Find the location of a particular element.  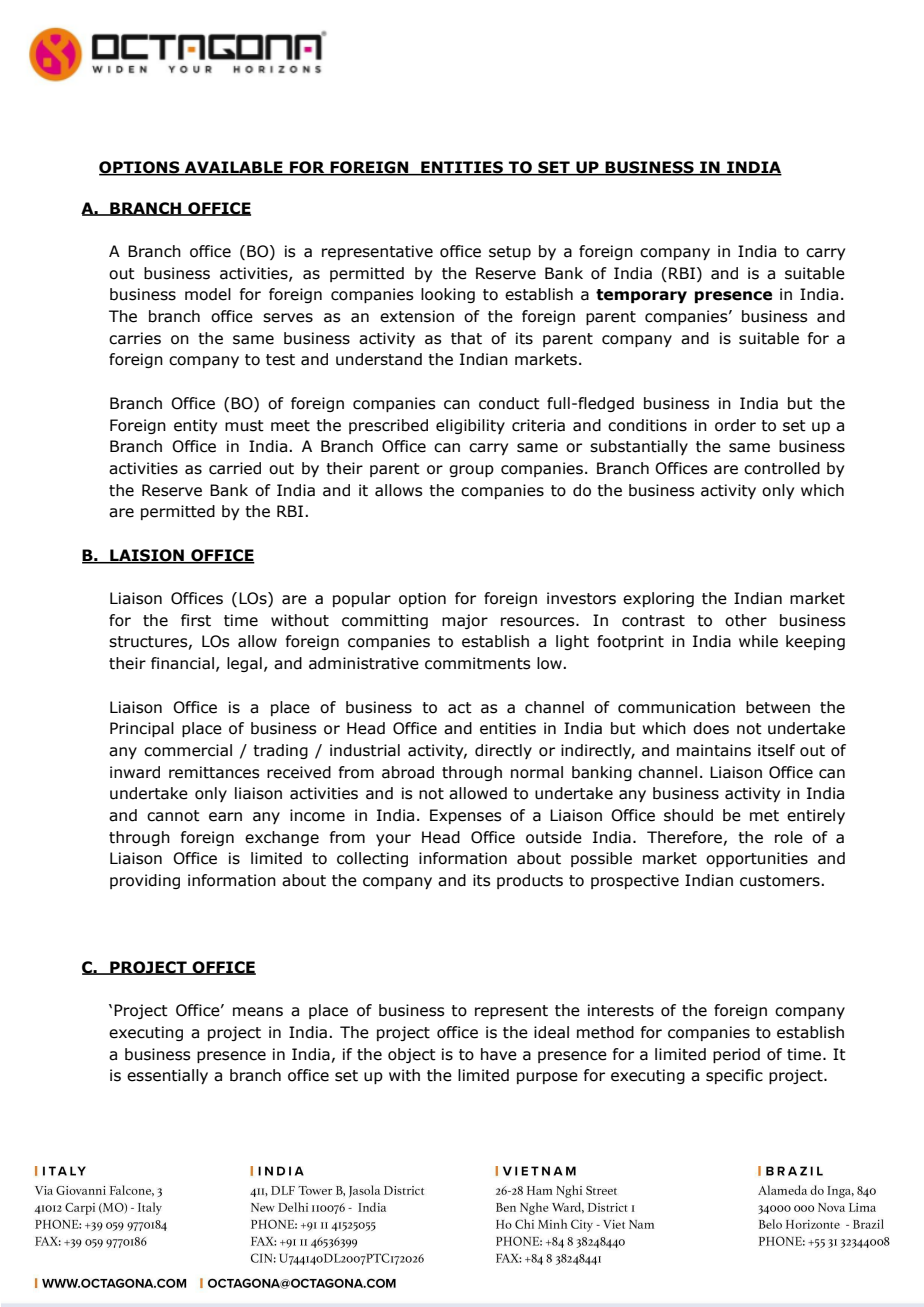

major is located at coordinates (465, 621).
